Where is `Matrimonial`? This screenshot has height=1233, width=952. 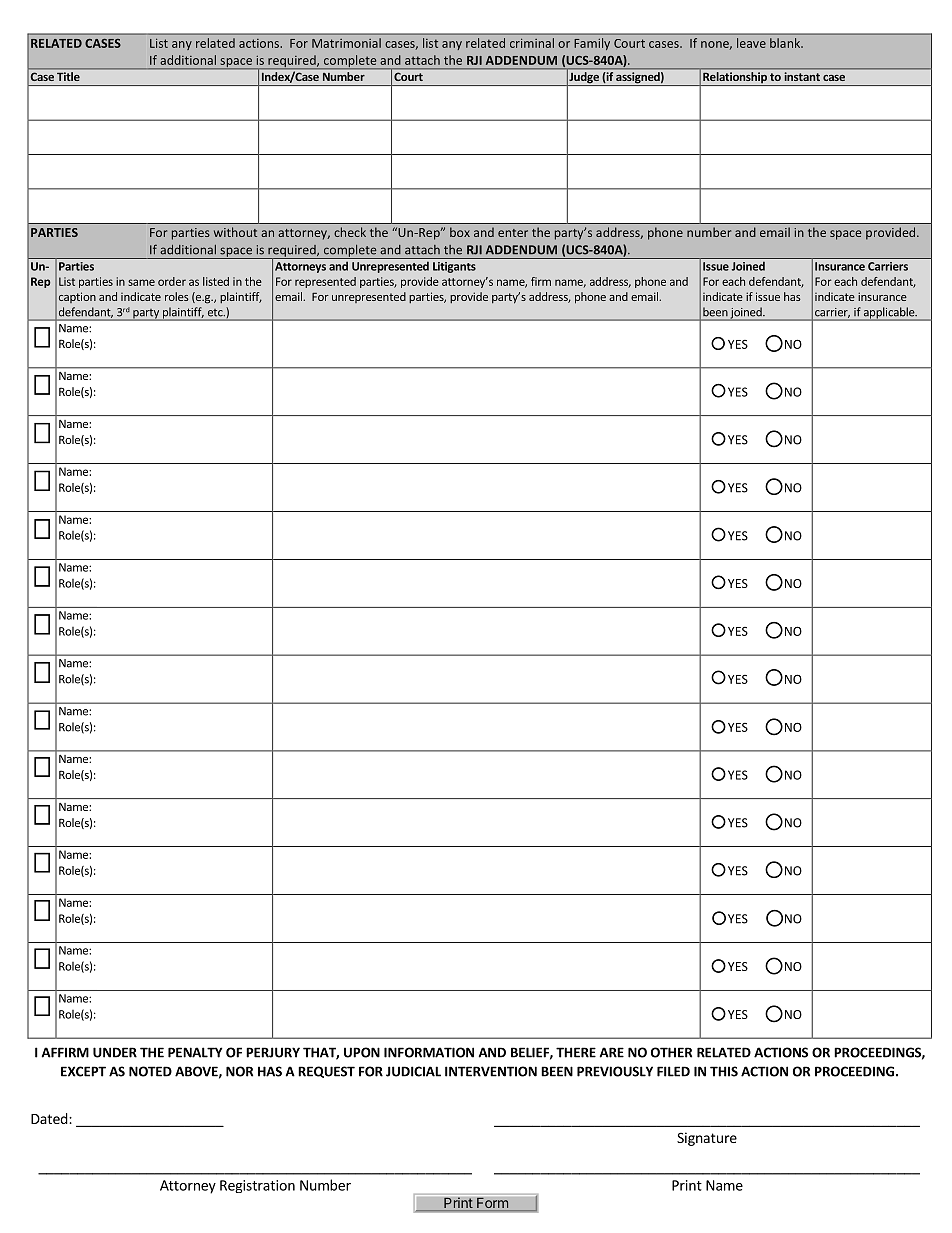 Matrimonial is located at coordinates (346, 43).
